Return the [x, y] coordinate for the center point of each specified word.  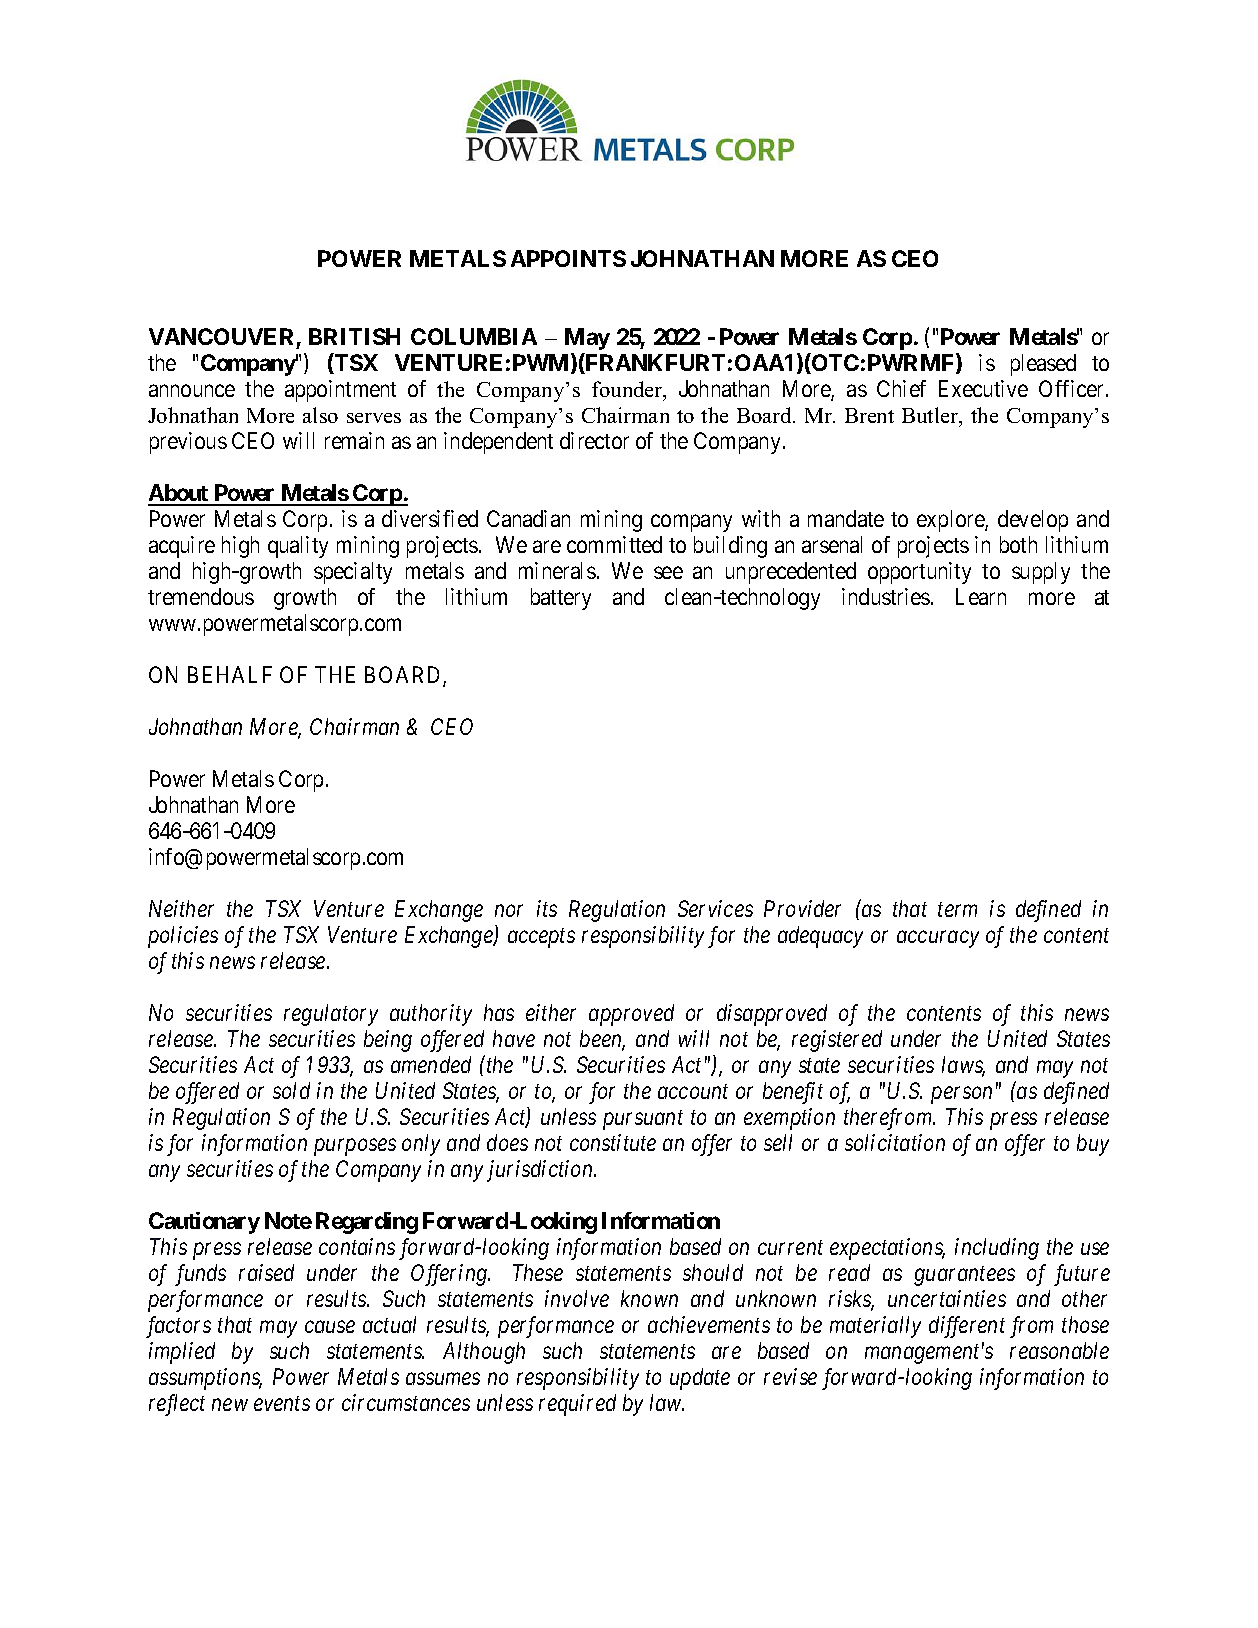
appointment [340, 391]
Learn [981, 596]
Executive [983, 388]
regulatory [331, 1015]
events [282, 1404]
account [693, 1092]
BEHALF [230, 674]
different [967, 1327]
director [594, 440]
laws [963, 1066]
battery [561, 599]
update [700, 1379]
